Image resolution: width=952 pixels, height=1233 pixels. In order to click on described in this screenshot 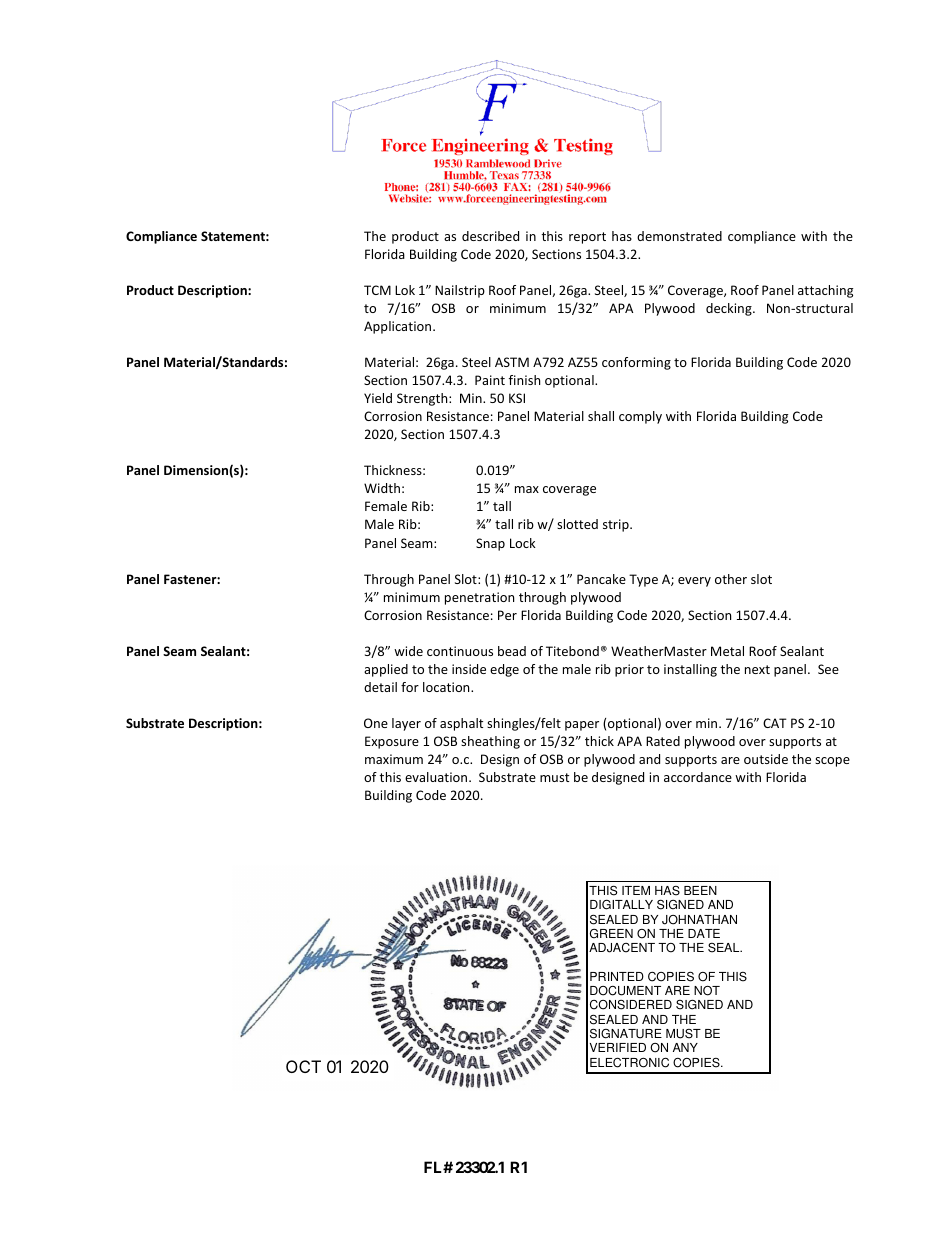, I will do `click(490, 236)`.
